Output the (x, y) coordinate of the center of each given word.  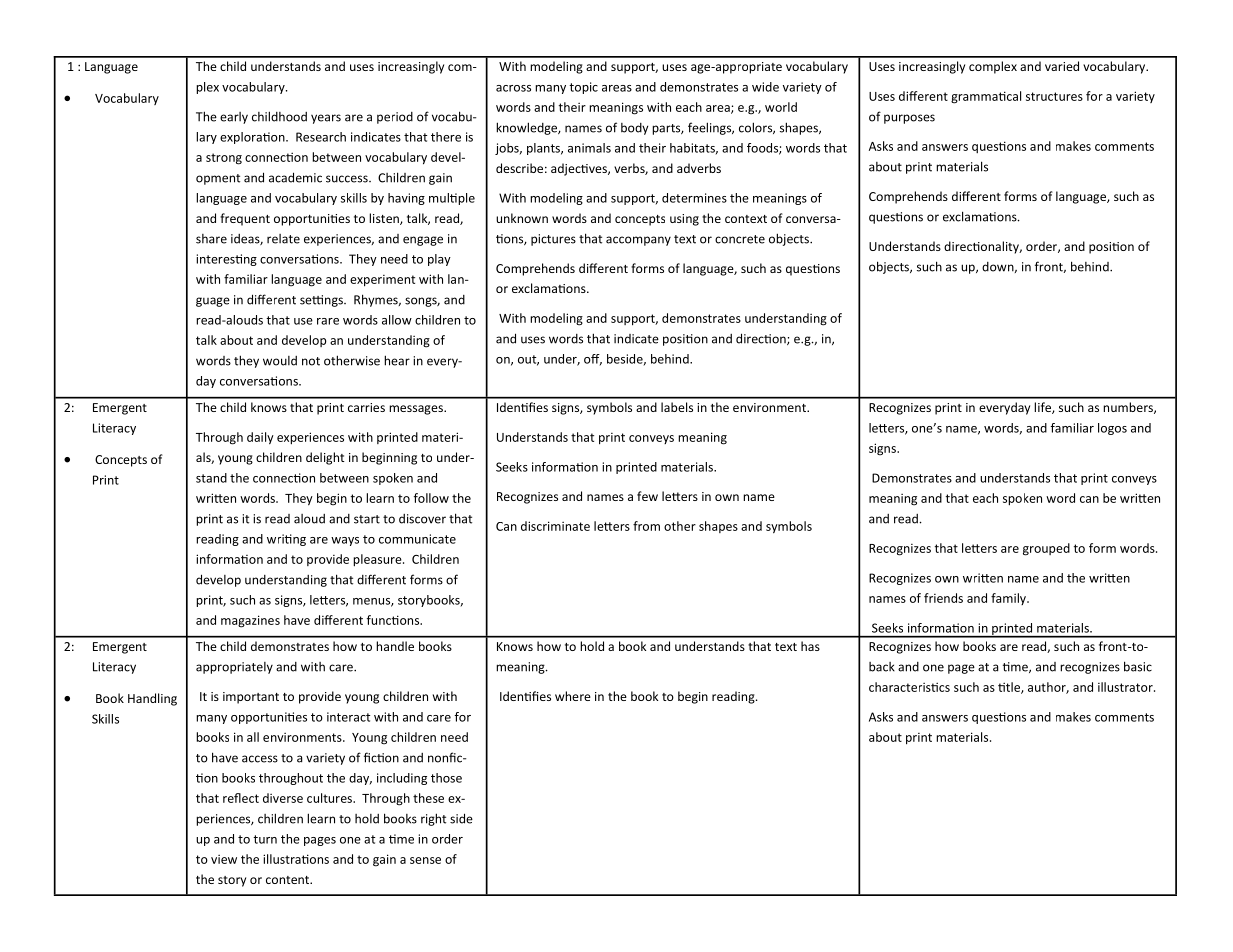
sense (425, 860)
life (1043, 408)
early (234, 118)
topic (583, 88)
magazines (250, 621)
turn (265, 839)
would (280, 361)
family (1009, 599)
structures (1054, 96)
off (593, 360)
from (646, 526)
